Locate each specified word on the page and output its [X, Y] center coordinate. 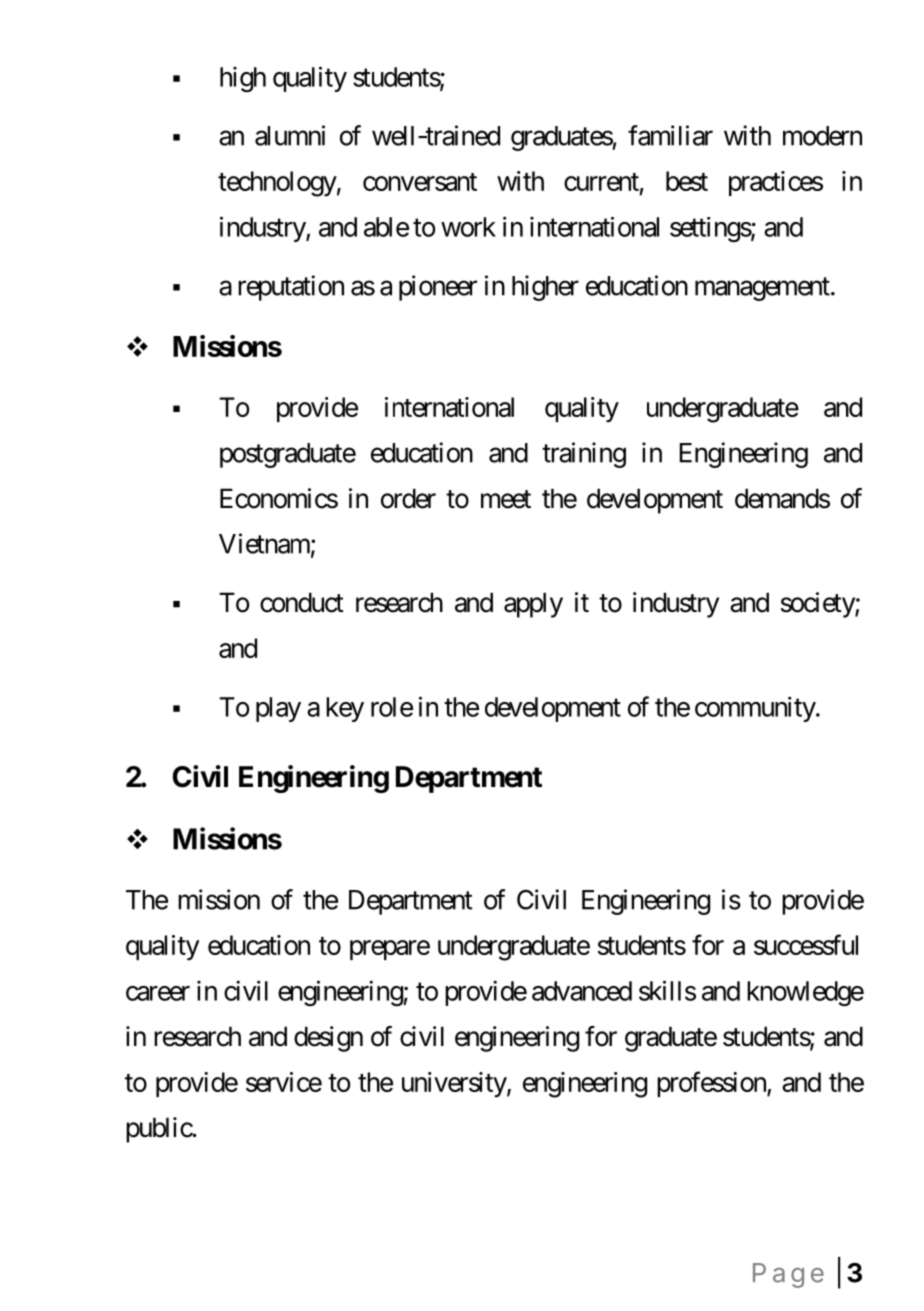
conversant [420, 182]
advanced [582, 991]
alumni [290, 135]
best [687, 181]
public [159, 1130]
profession [712, 1084]
